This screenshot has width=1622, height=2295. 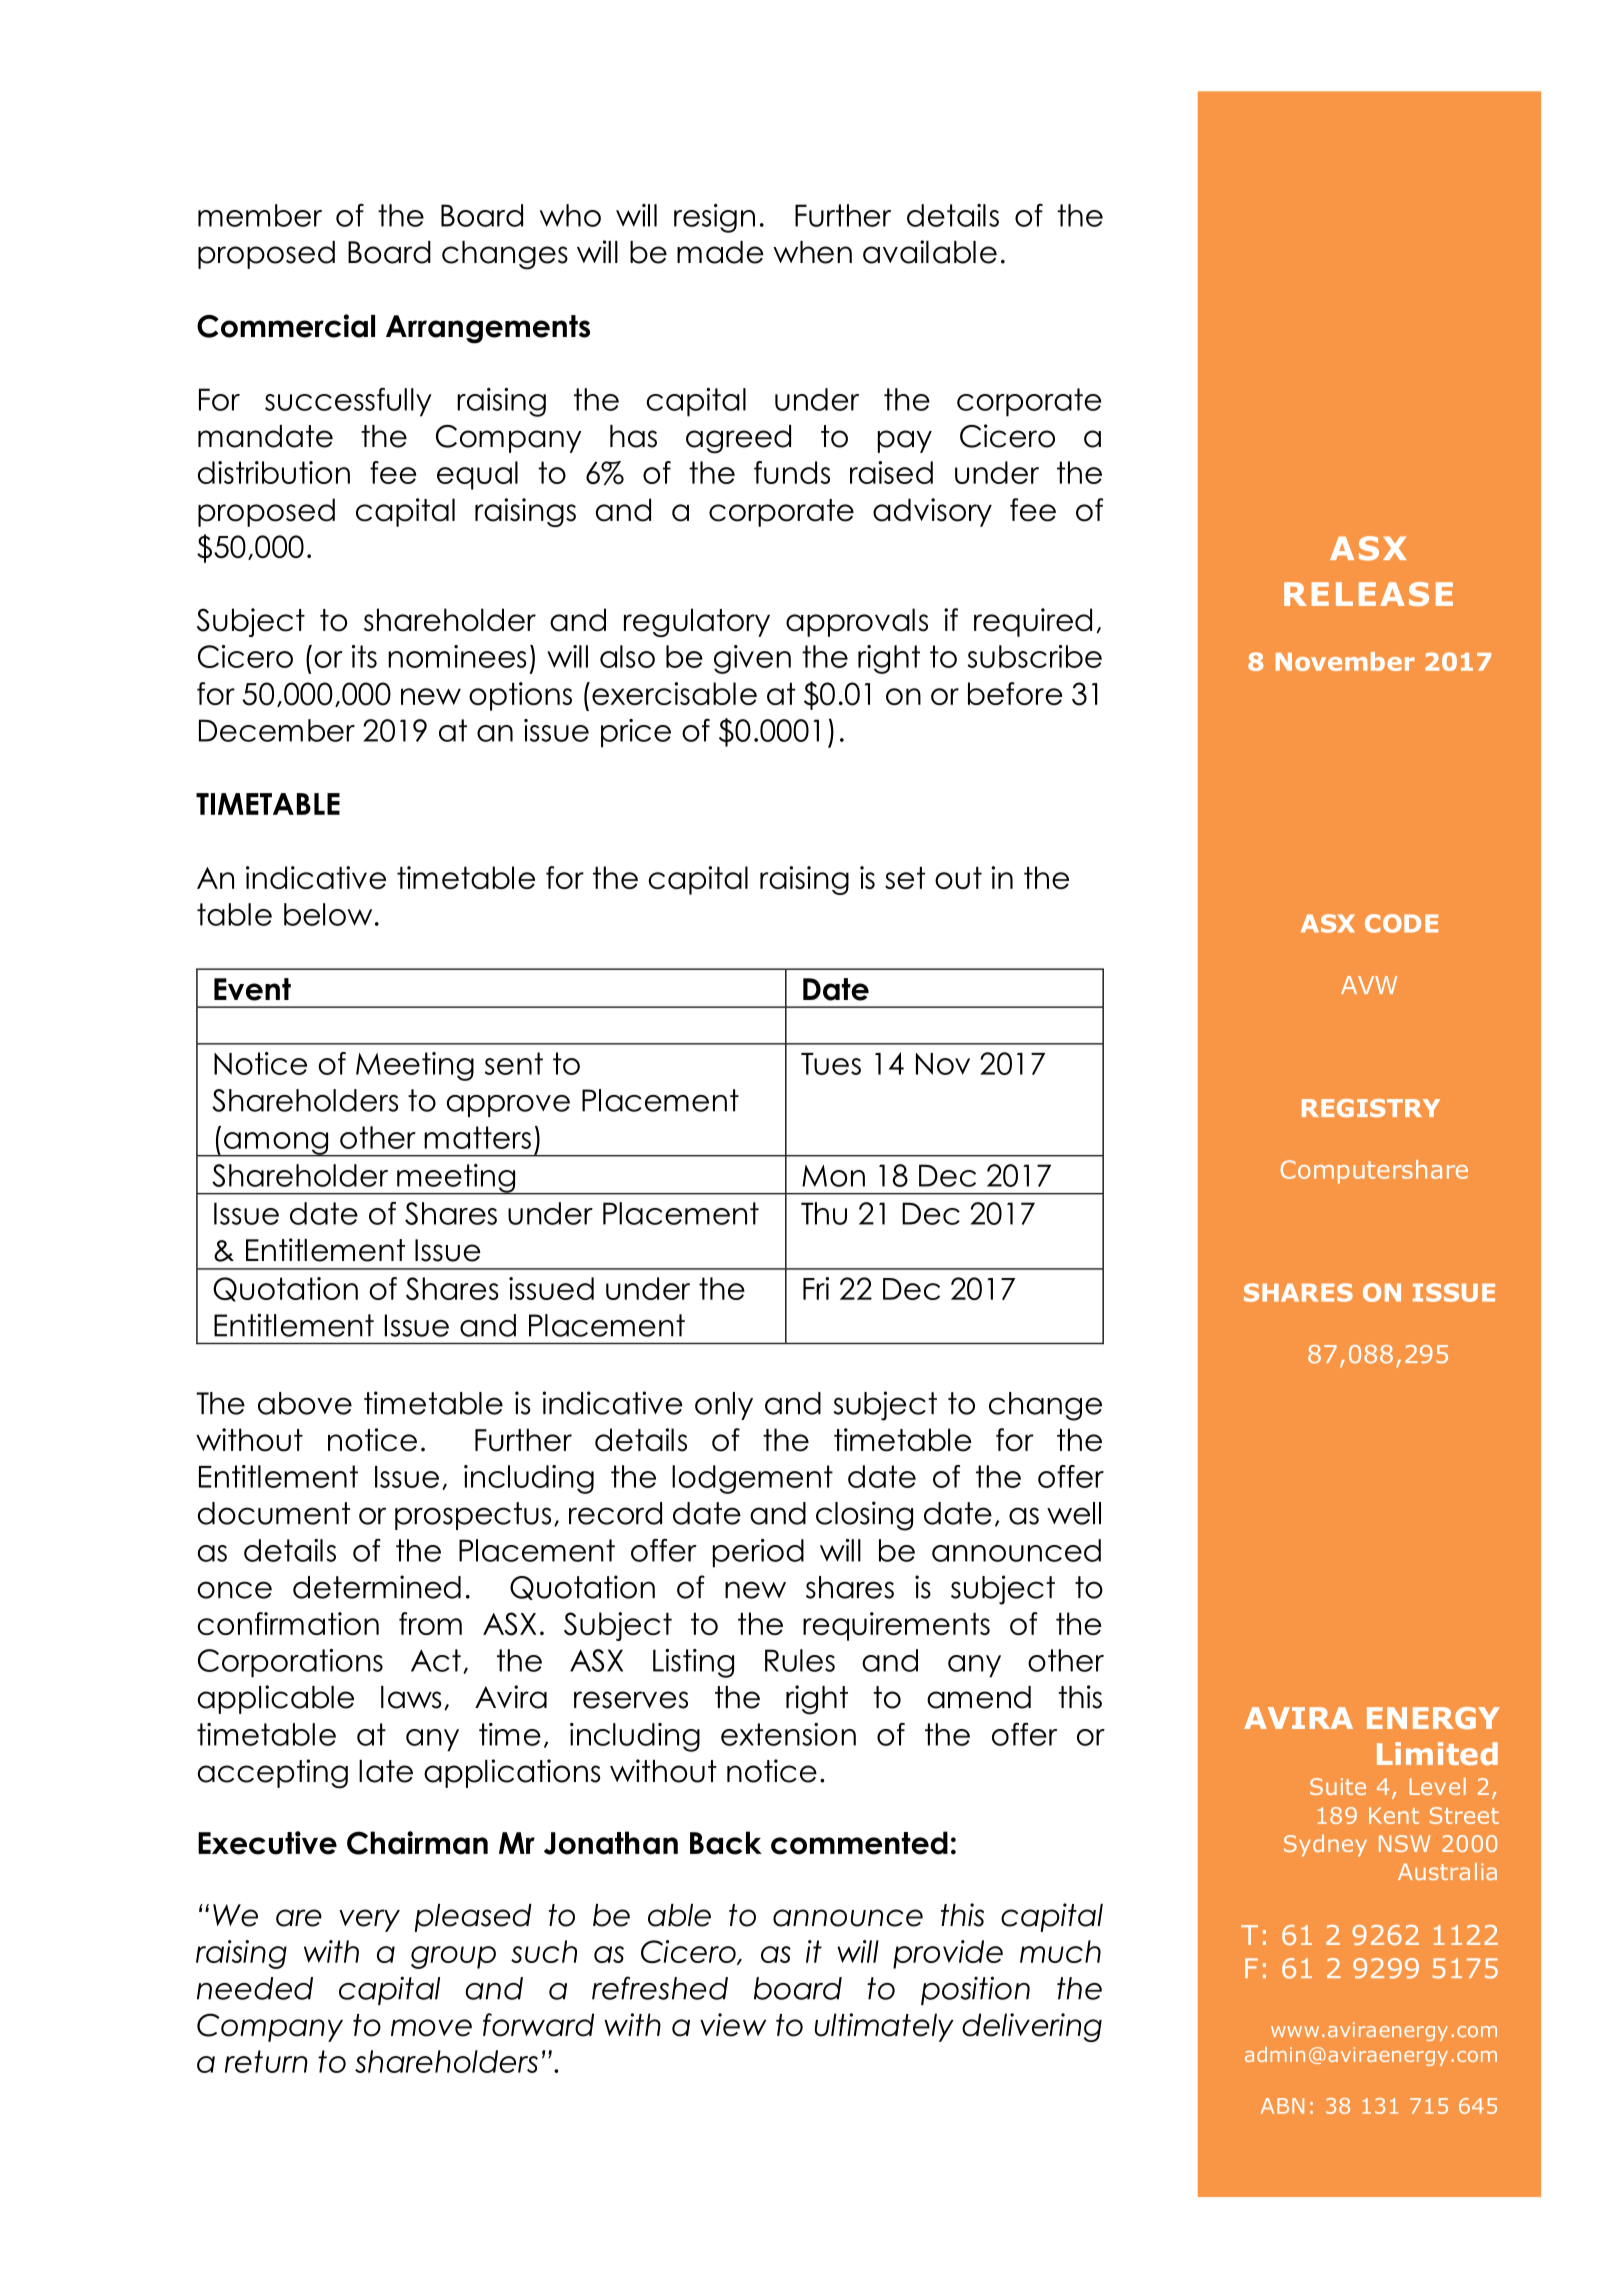 I want to click on Limited, so click(x=1437, y=1753).
